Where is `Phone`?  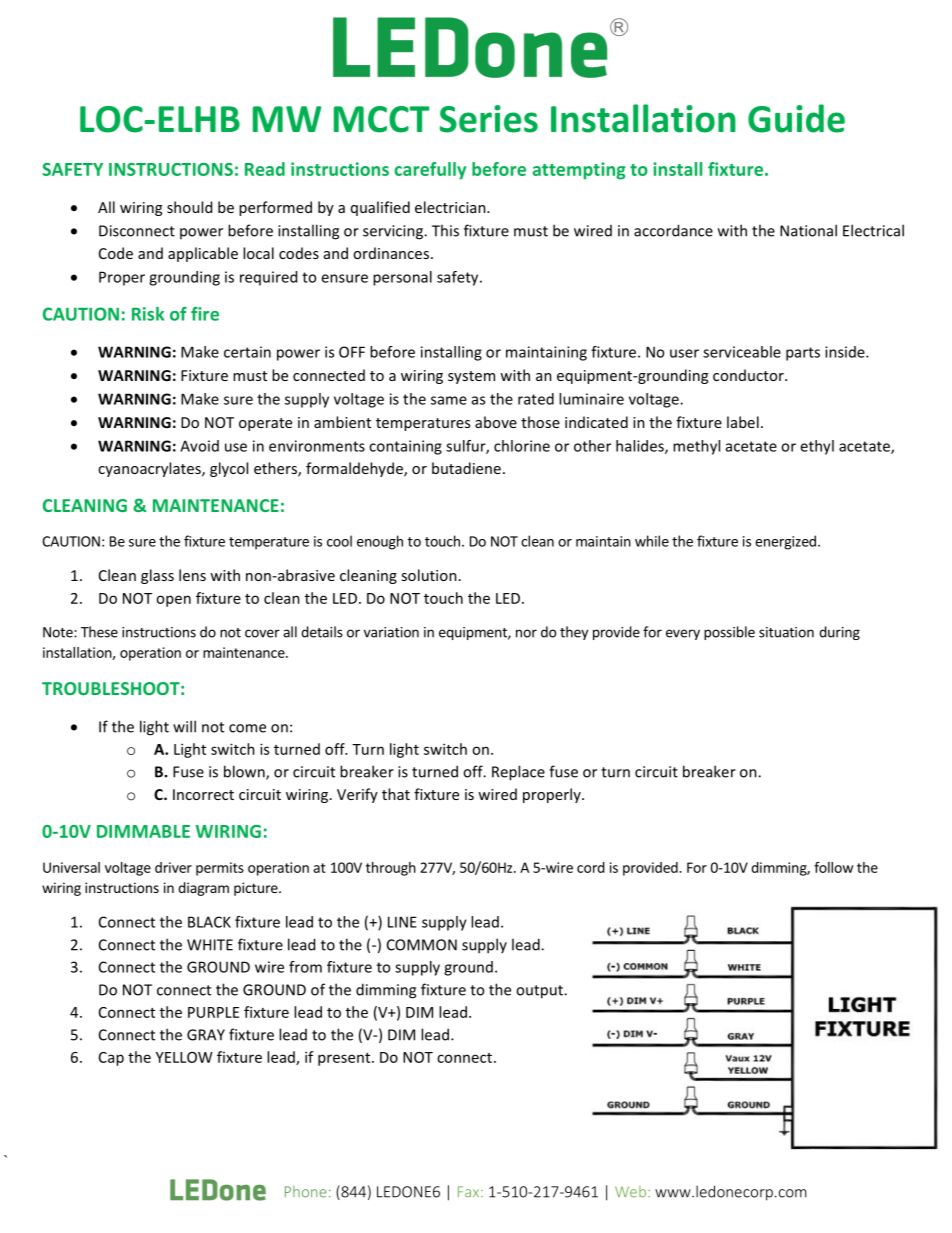 Phone is located at coordinates (305, 1192).
